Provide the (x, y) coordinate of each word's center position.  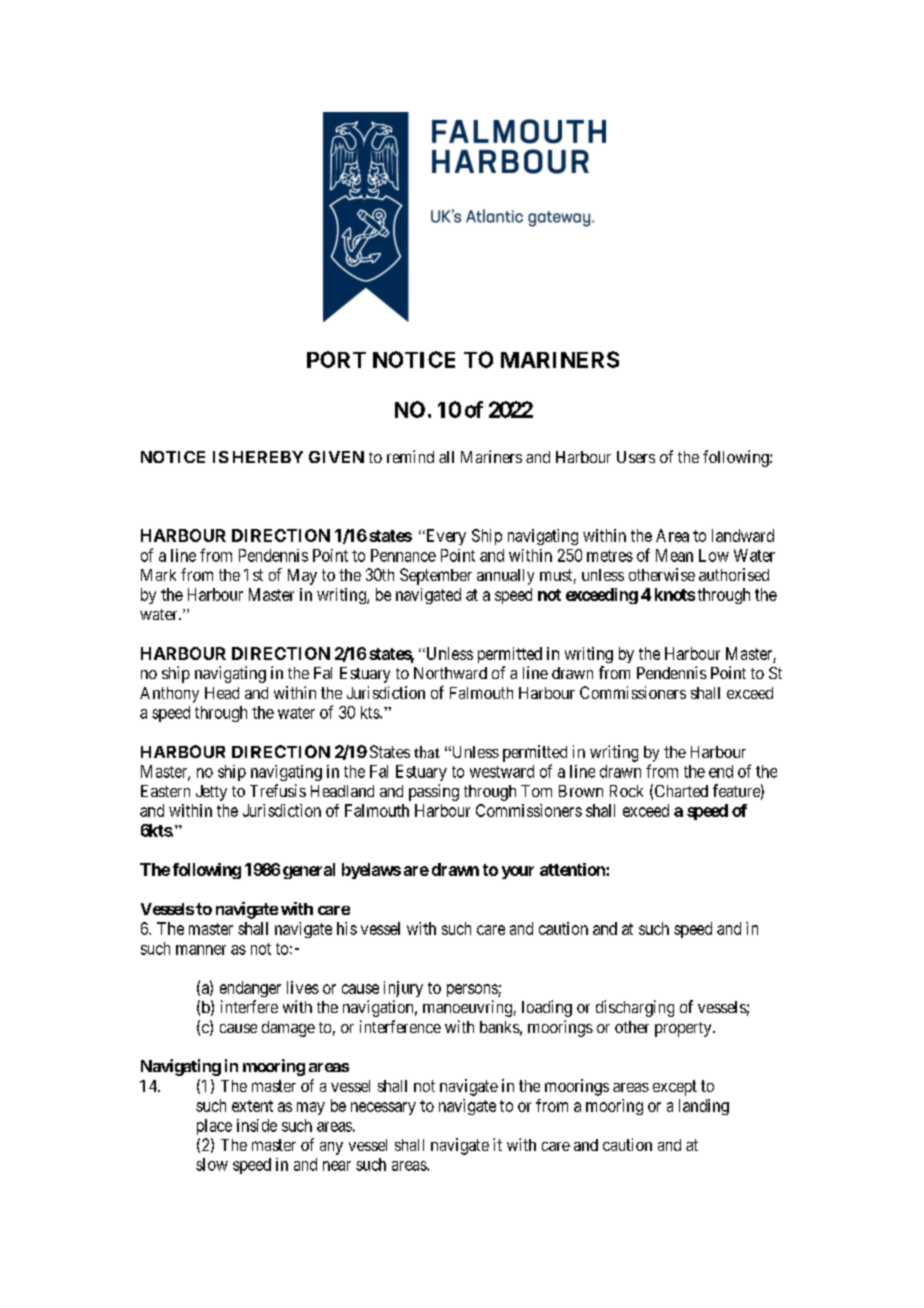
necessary (383, 1108)
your (518, 872)
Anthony (169, 695)
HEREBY (268, 457)
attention (573, 869)
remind (410, 456)
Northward (450, 673)
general (309, 871)
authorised (734, 574)
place (214, 1127)
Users (636, 457)
